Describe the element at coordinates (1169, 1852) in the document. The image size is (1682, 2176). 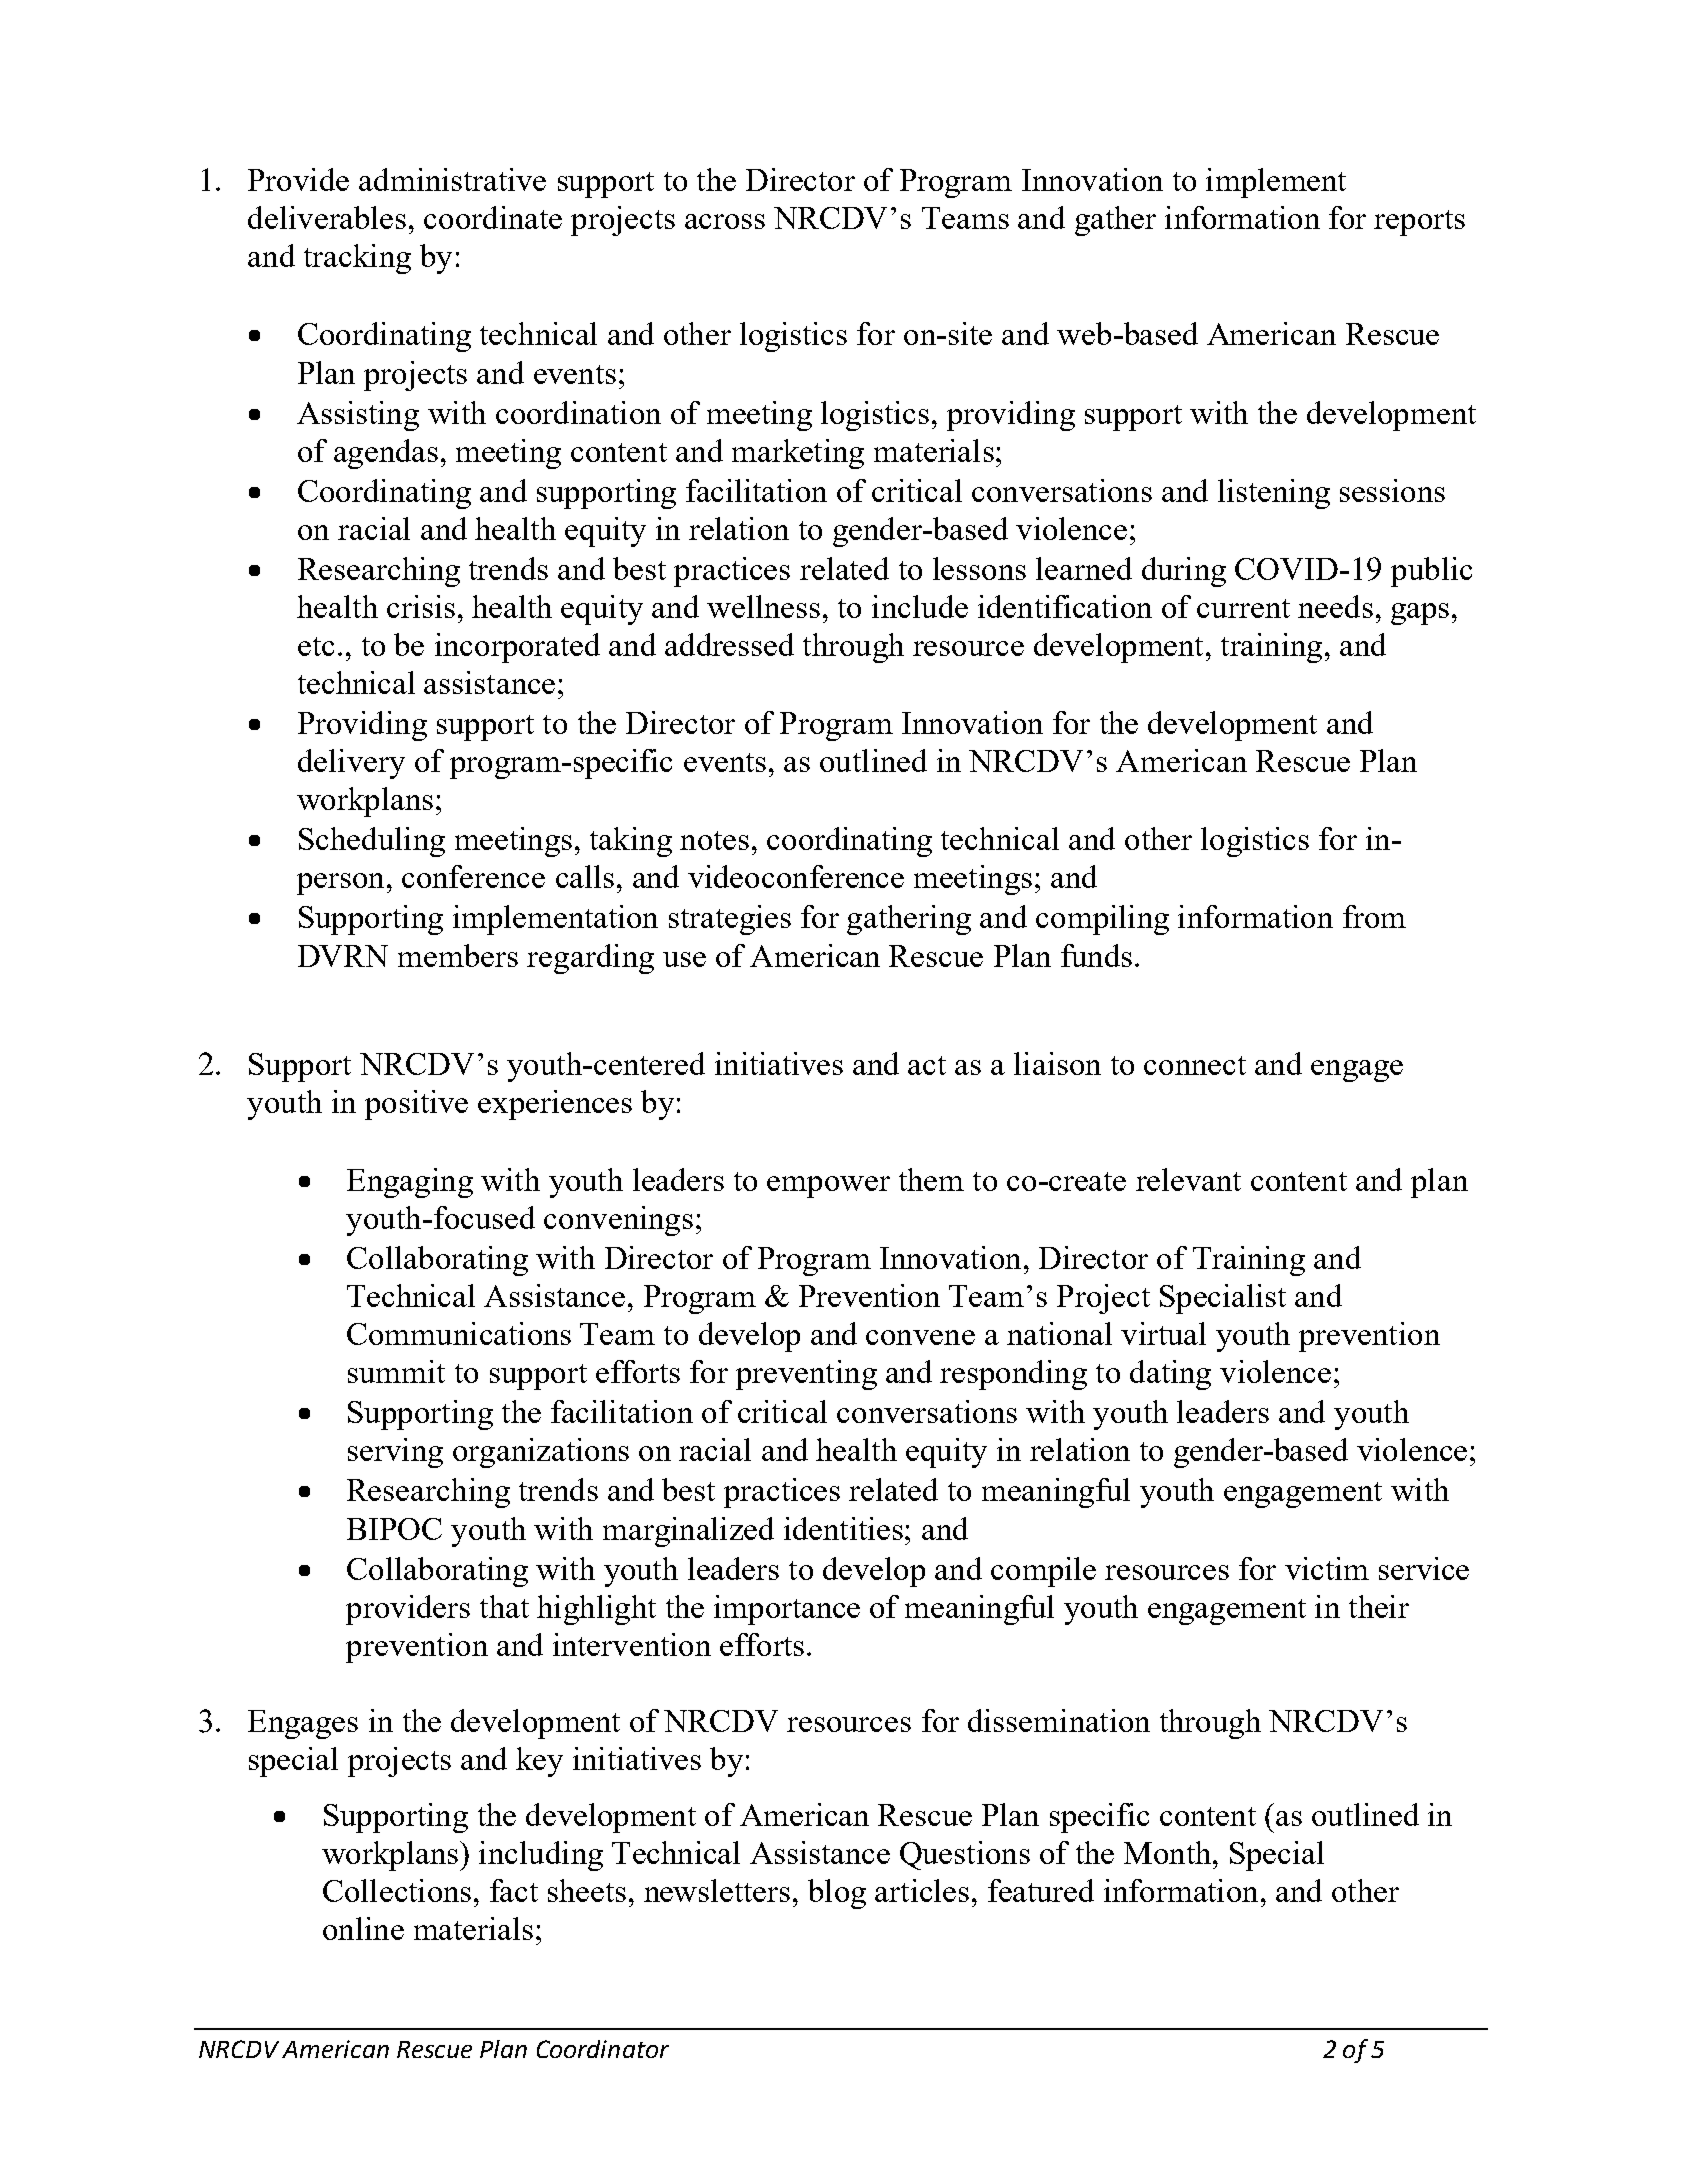
I see `Month` at that location.
